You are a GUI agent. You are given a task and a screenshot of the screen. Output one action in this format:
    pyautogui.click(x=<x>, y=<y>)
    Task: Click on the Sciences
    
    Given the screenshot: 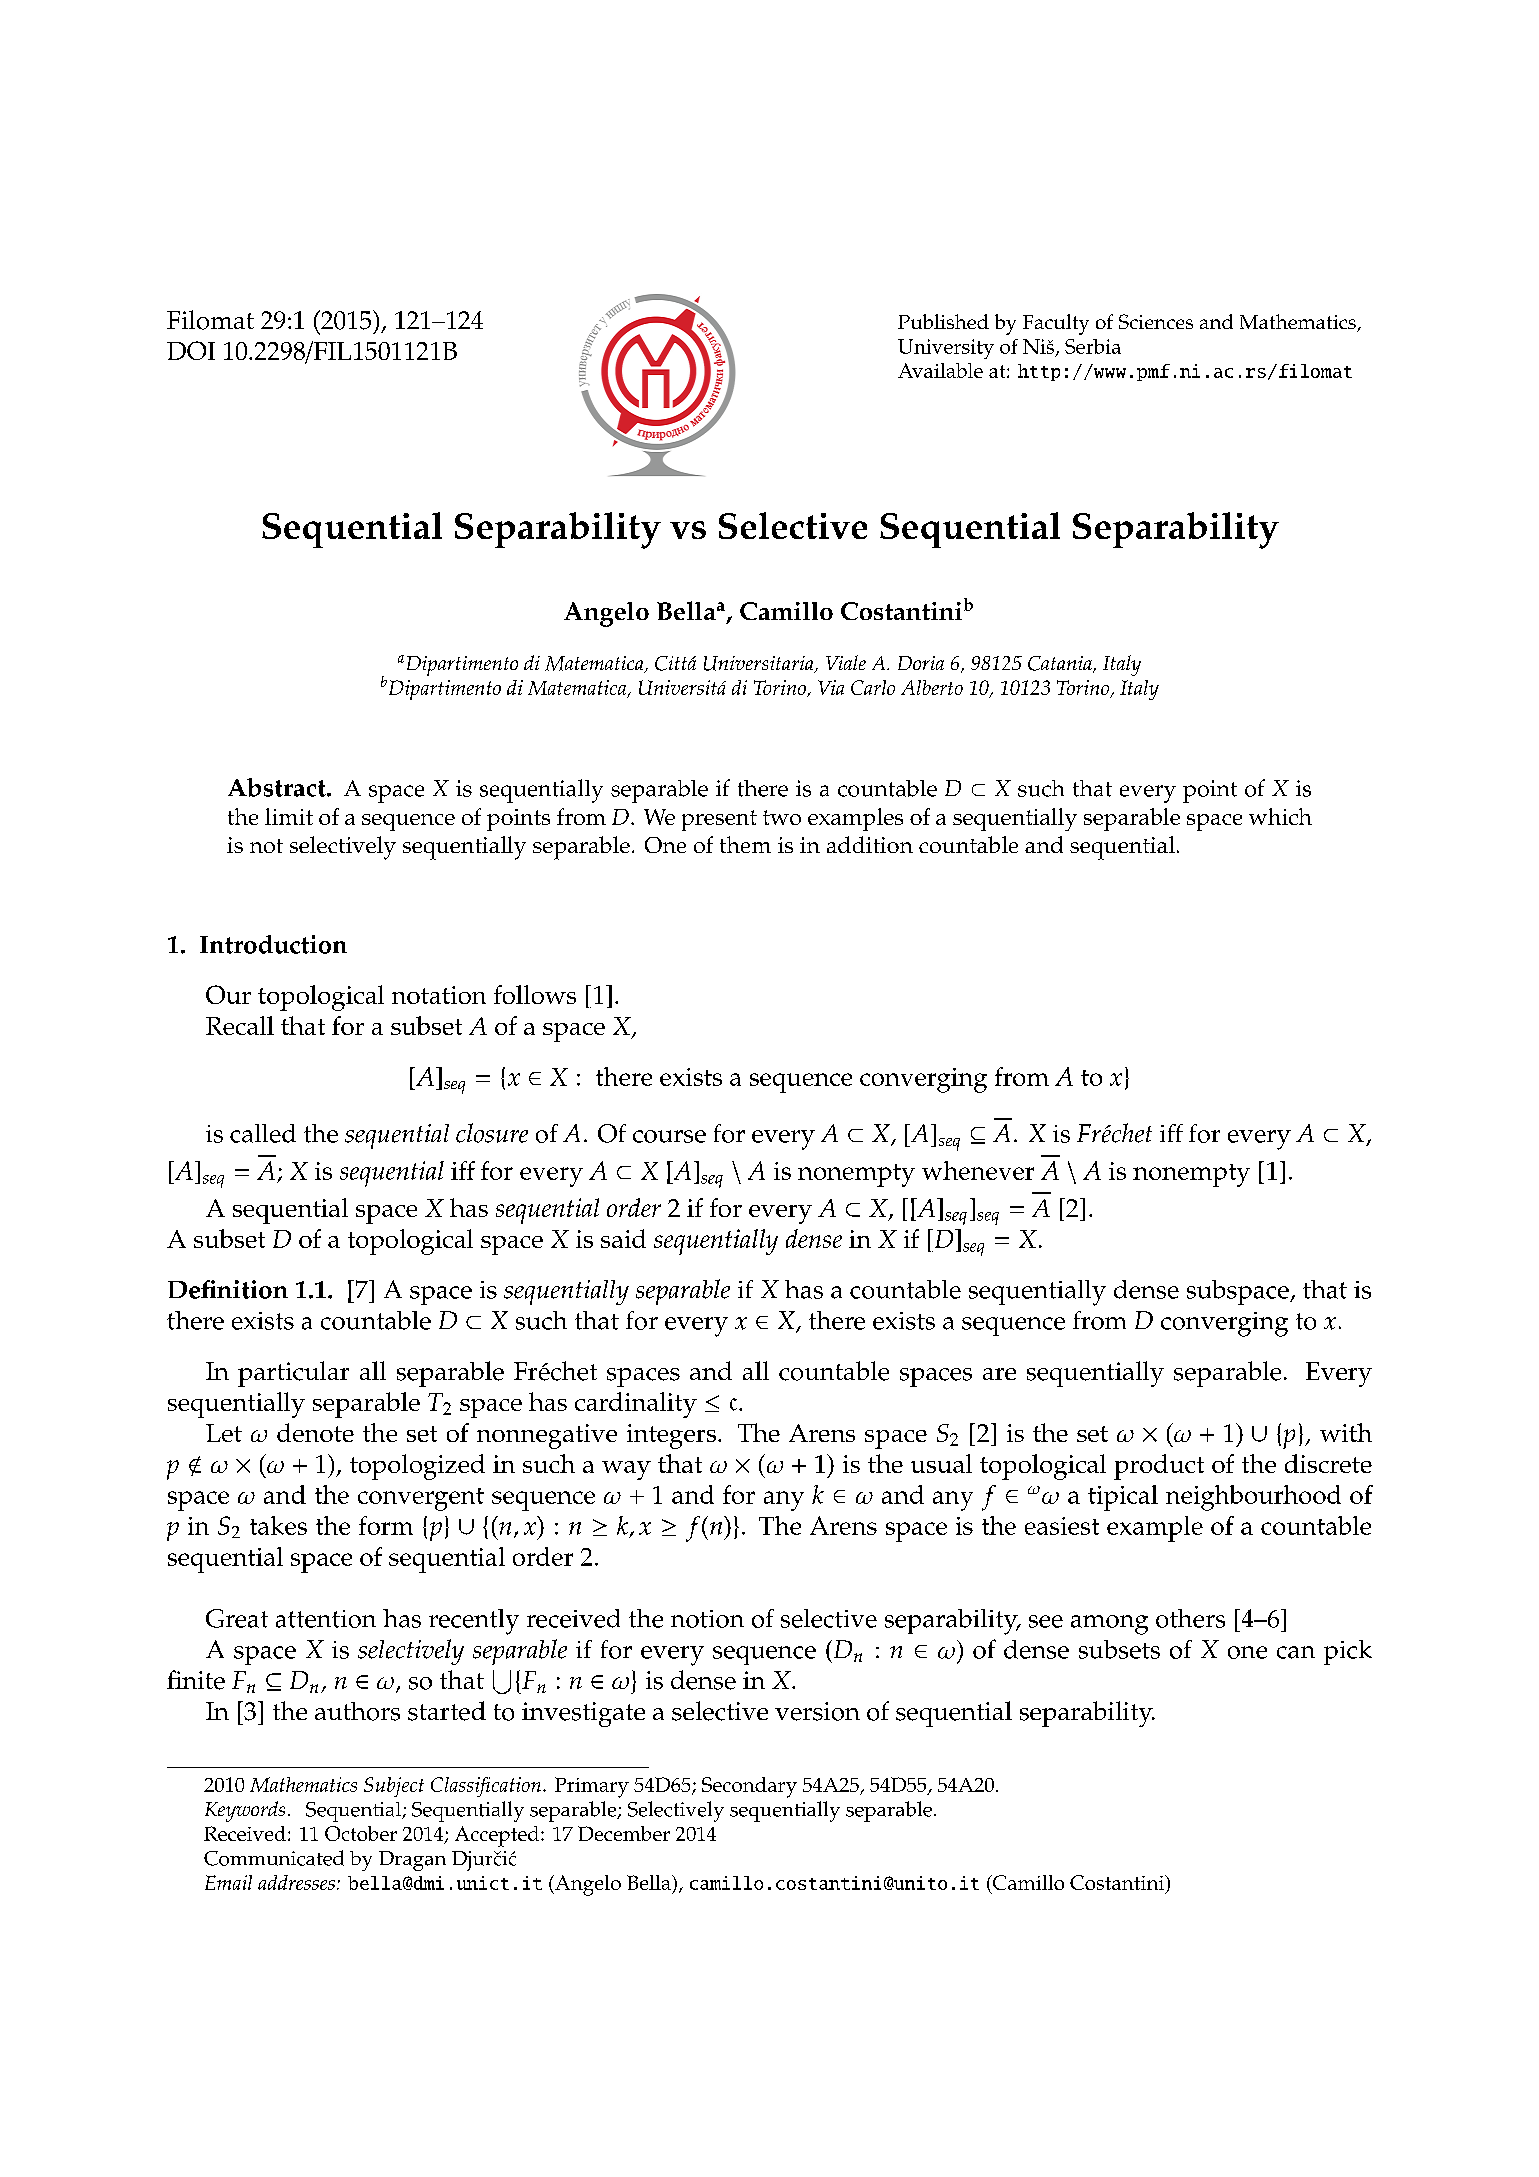 What is the action you would take?
    pyautogui.click(x=1156, y=321)
